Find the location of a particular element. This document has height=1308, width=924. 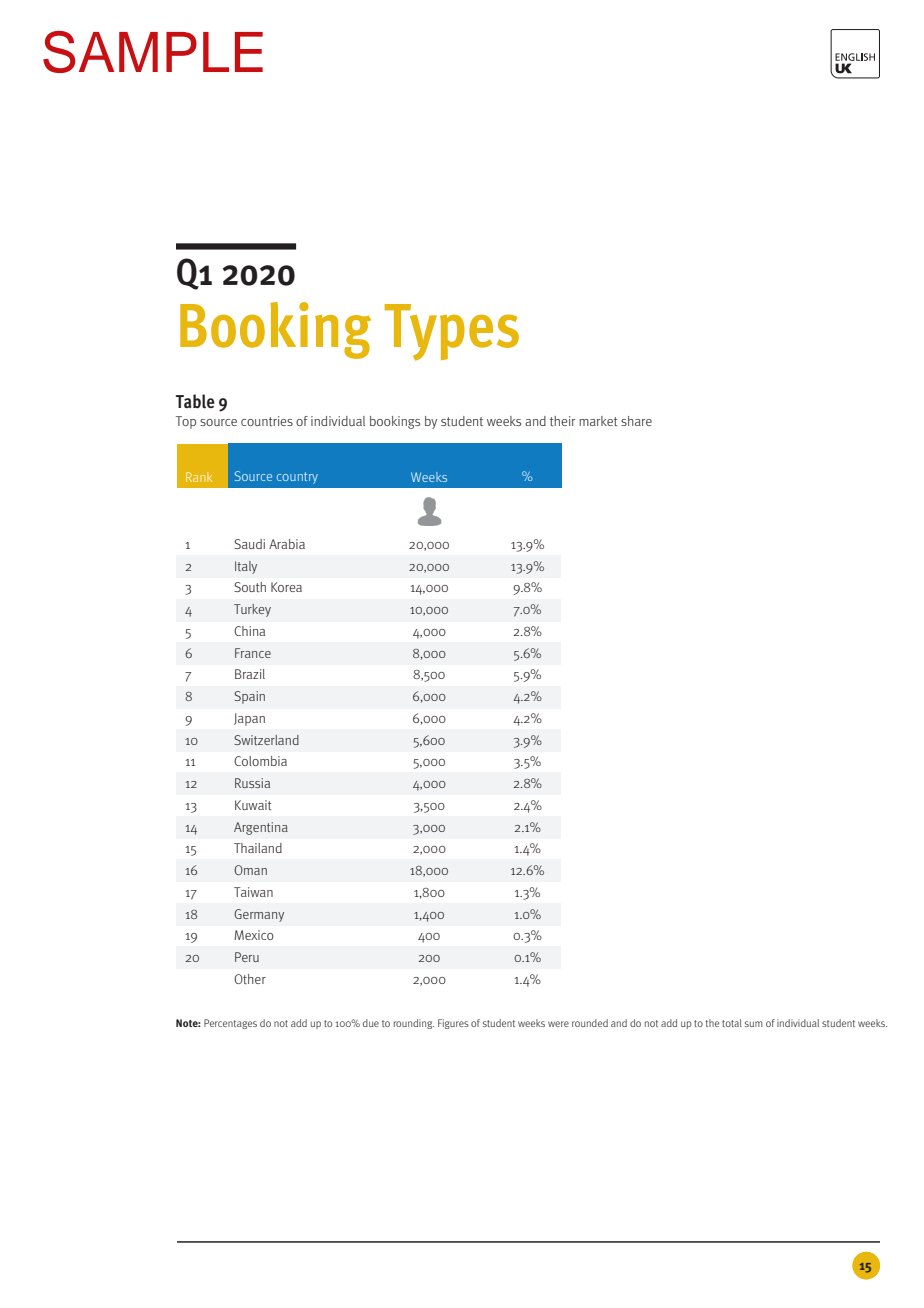

total is located at coordinates (732, 1023).
